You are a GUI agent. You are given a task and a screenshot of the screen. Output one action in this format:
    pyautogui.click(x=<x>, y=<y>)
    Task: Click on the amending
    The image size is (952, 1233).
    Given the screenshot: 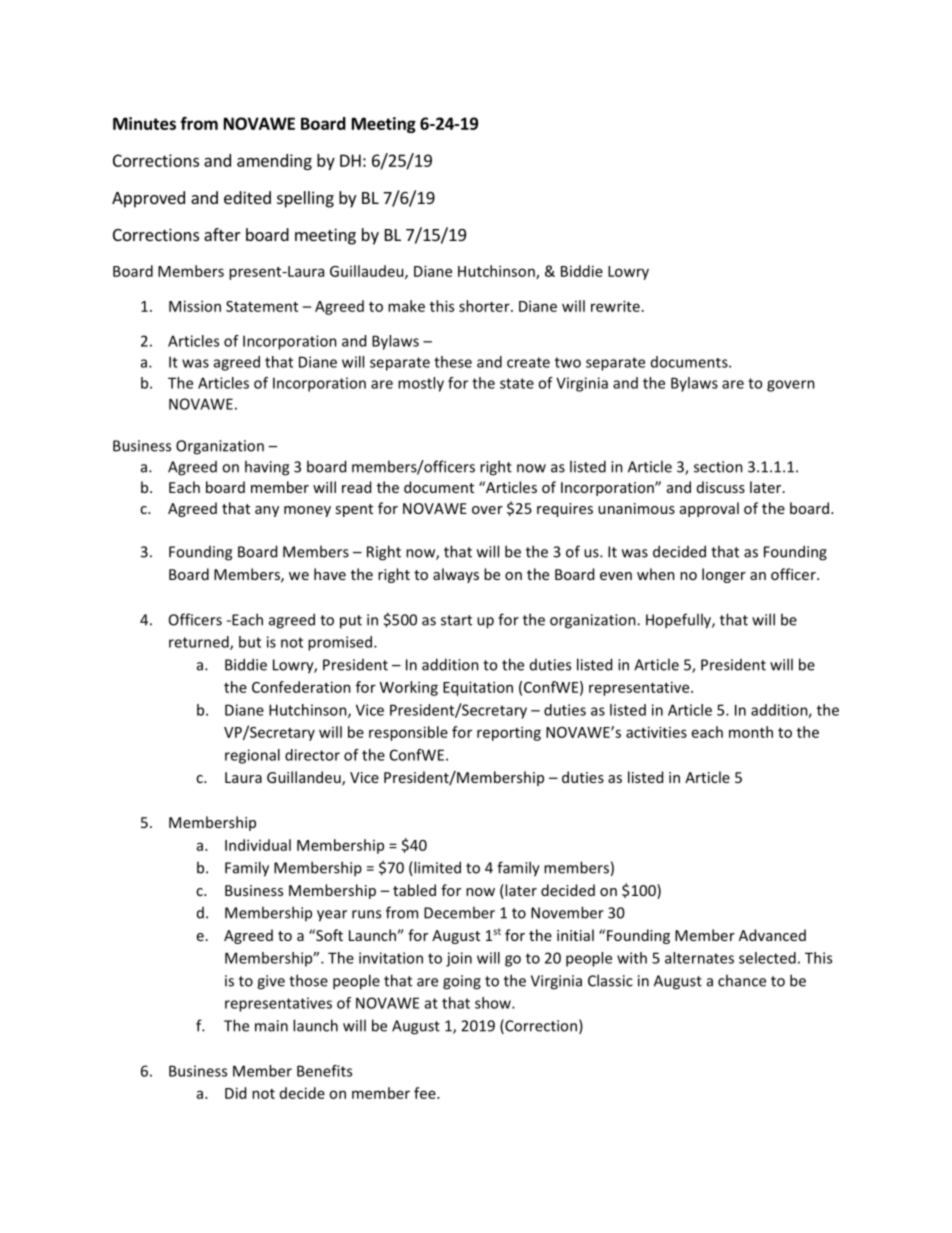 What is the action you would take?
    pyautogui.click(x=274, y=162)
